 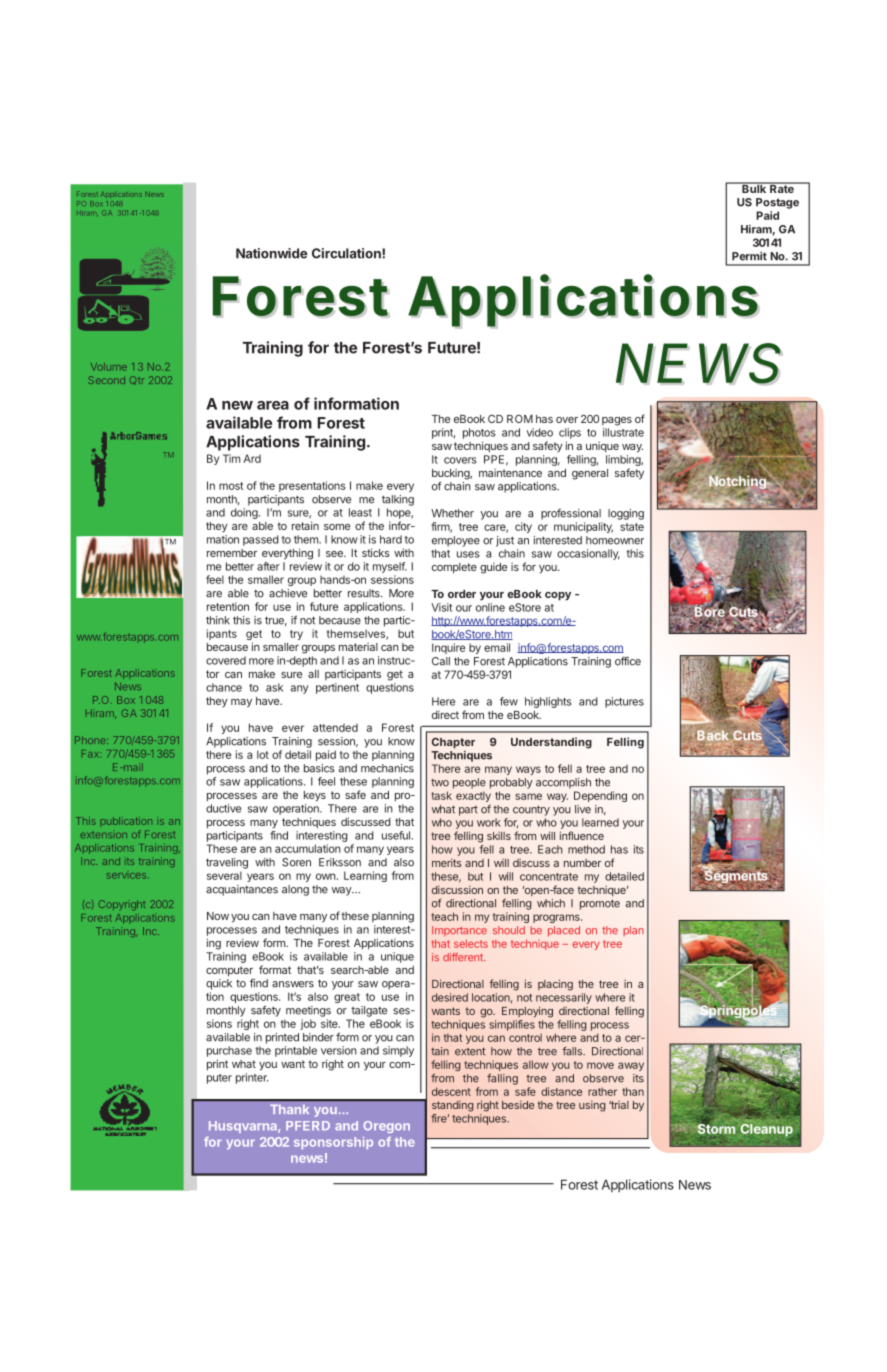 What do you see at coordinates (459, 931) in the screenshot?
I see `Importance` at bounding box center [459, 931].
